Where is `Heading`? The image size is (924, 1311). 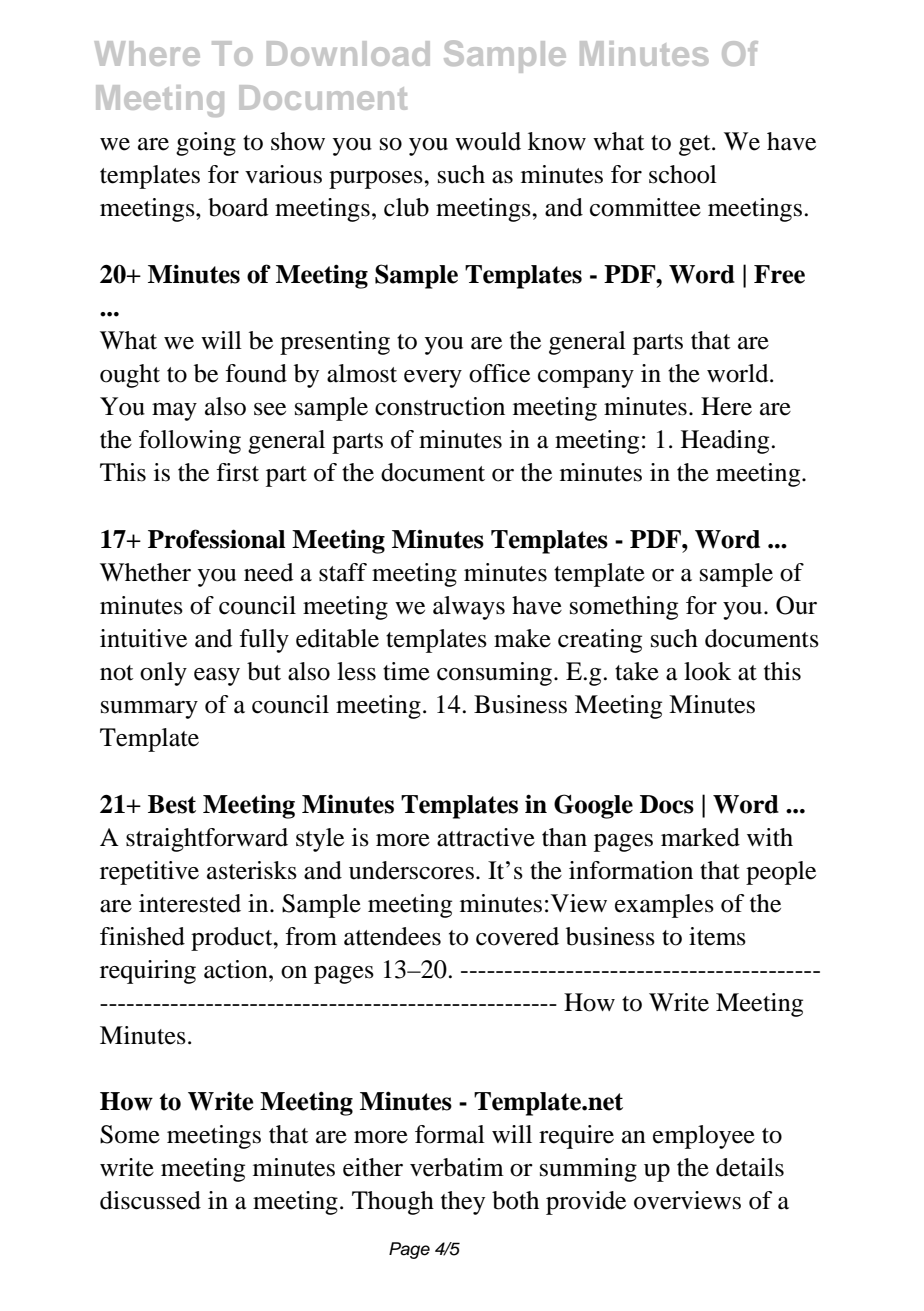
Heading is located at coordinates (725, 442).
